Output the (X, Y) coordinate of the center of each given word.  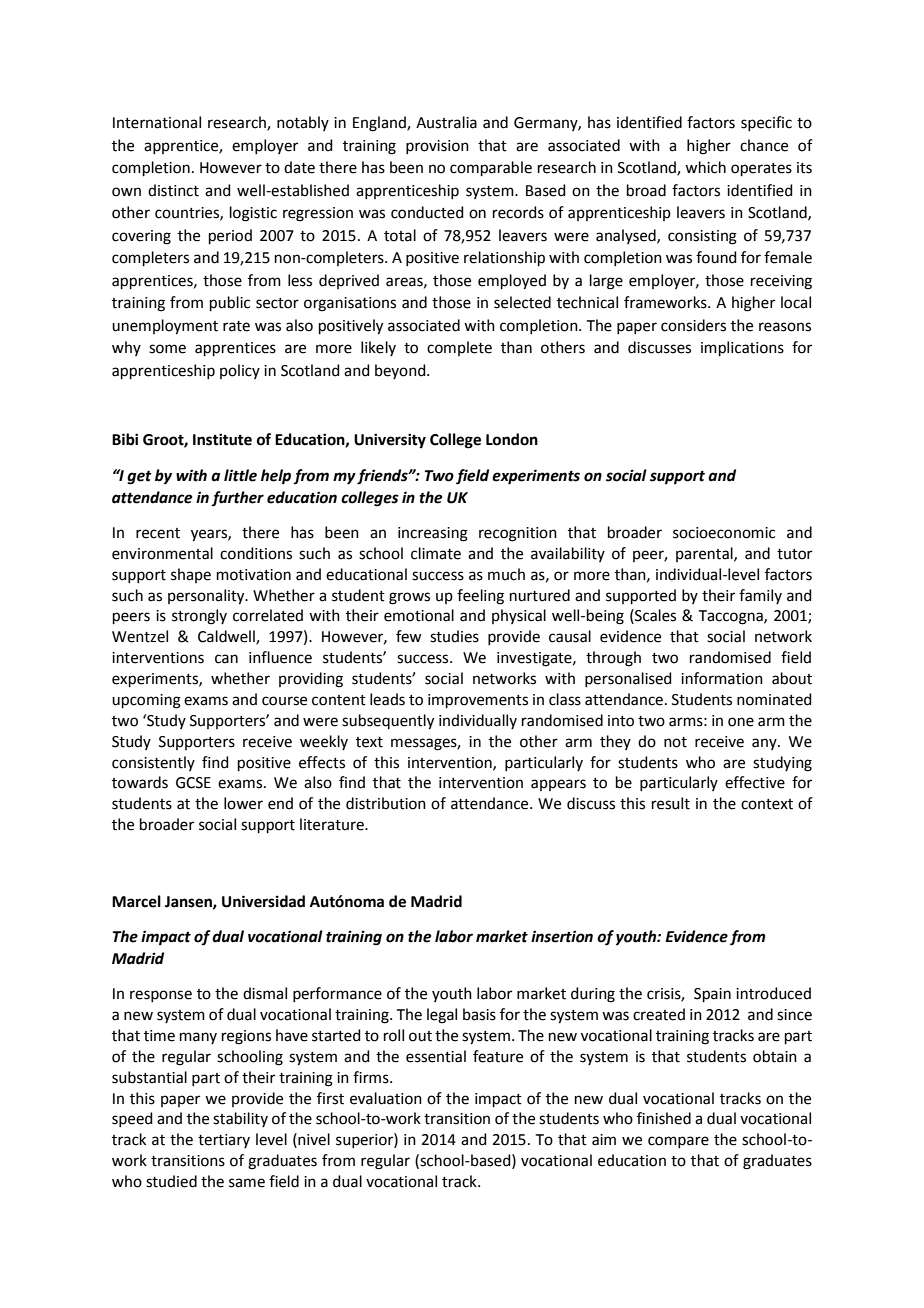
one (741, 722)
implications (742, 348)
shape (191, 575)
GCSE (193, 783)
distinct (173, 190)
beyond (401, 371)
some (167, 349)
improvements (478, 701)
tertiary (224, 1141)
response (161, 996)
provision (437, 147)
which (705, 167)
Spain (712, 995)
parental (705, 554)
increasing (433, 534)
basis (479, 1014)
